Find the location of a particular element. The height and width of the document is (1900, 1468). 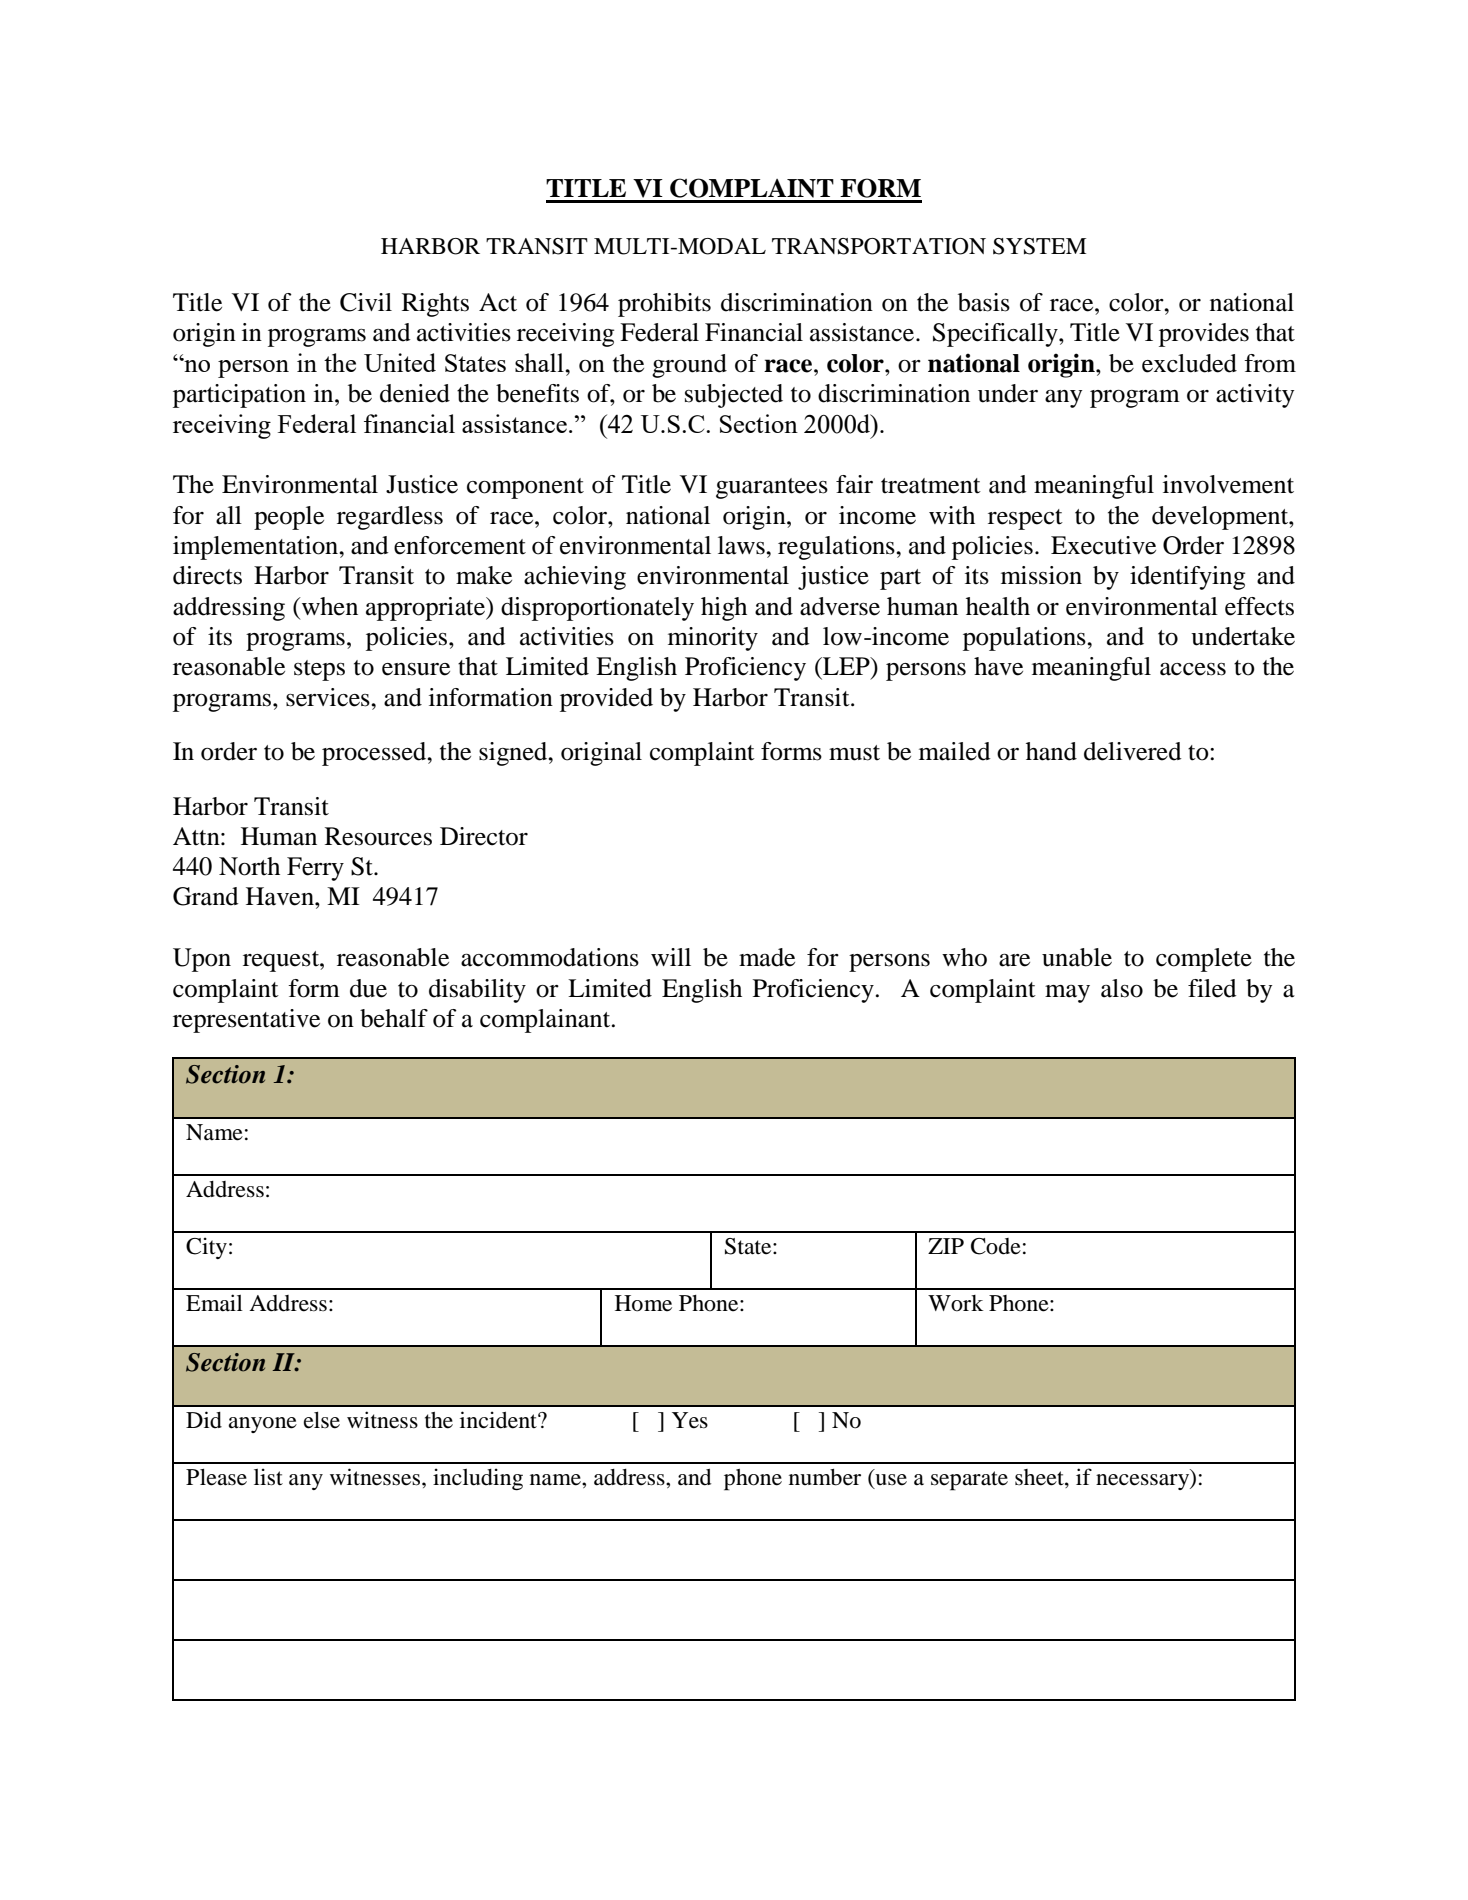

provides is located at coordinates (1204, 335).
